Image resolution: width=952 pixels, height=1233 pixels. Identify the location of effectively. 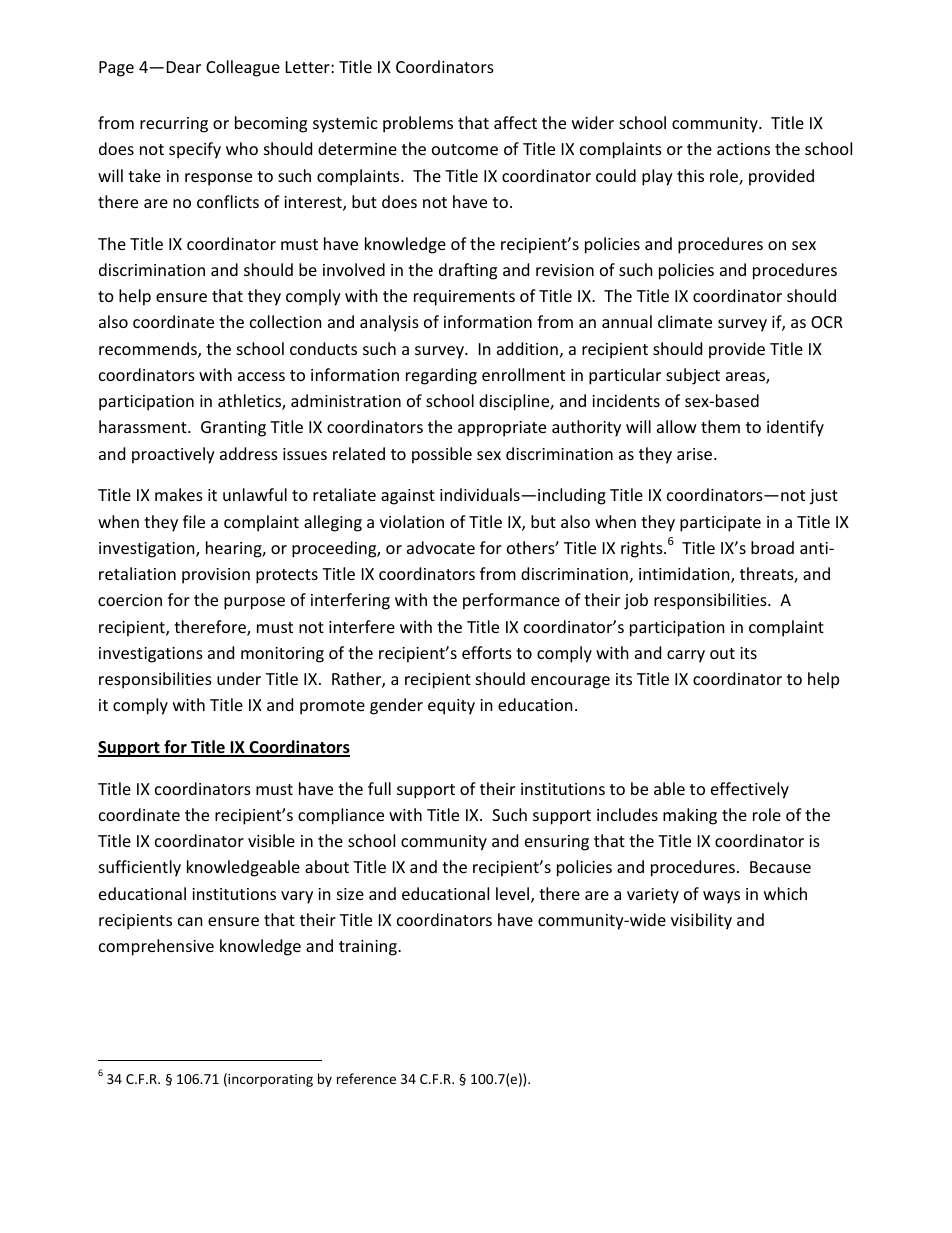
(750, 790).
